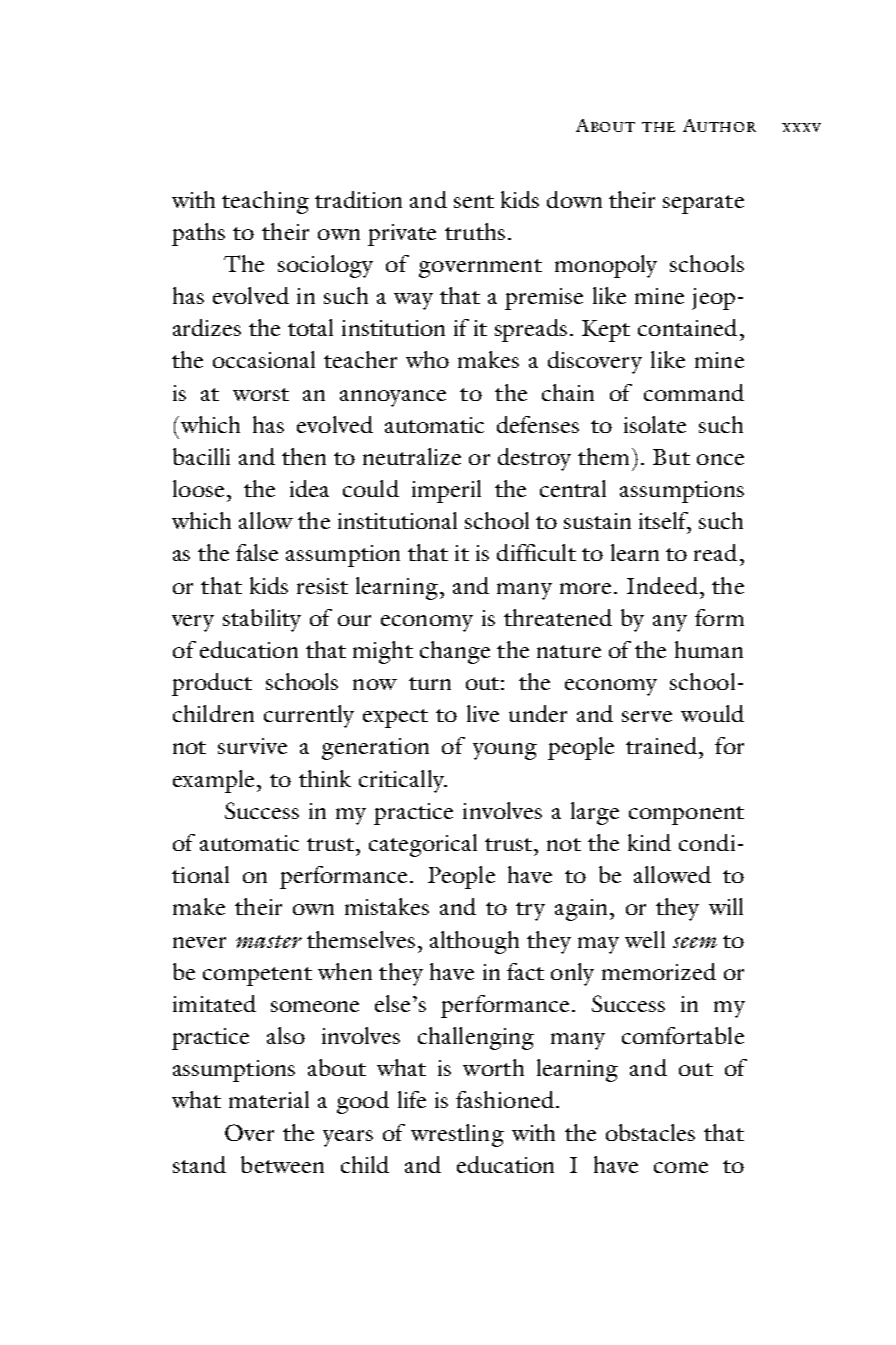  Describe the element at coordinates (282, 1164) in the screenshot. I see `between` at that location.
